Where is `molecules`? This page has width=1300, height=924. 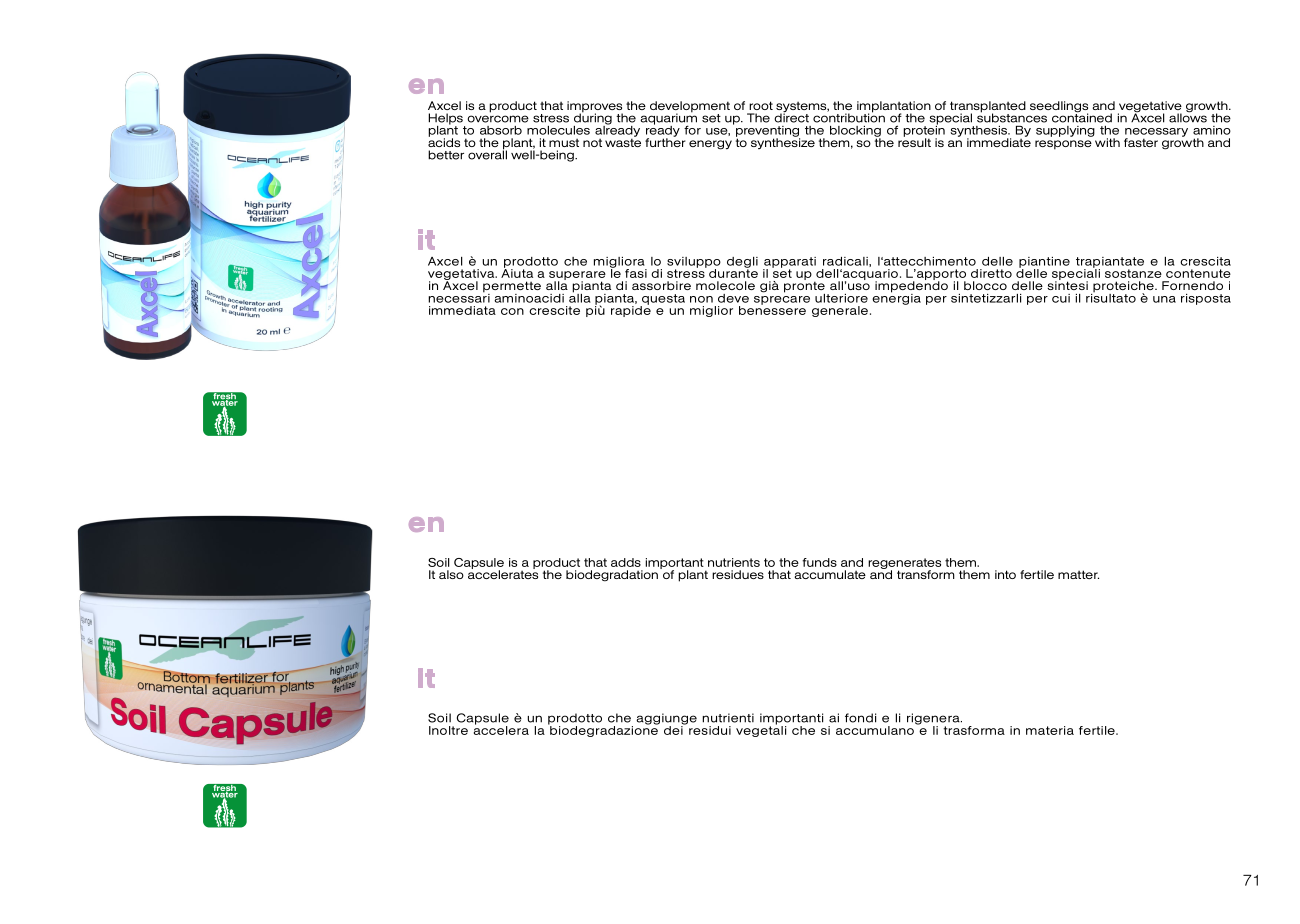
molecules is located at coordinates (558, 130).
